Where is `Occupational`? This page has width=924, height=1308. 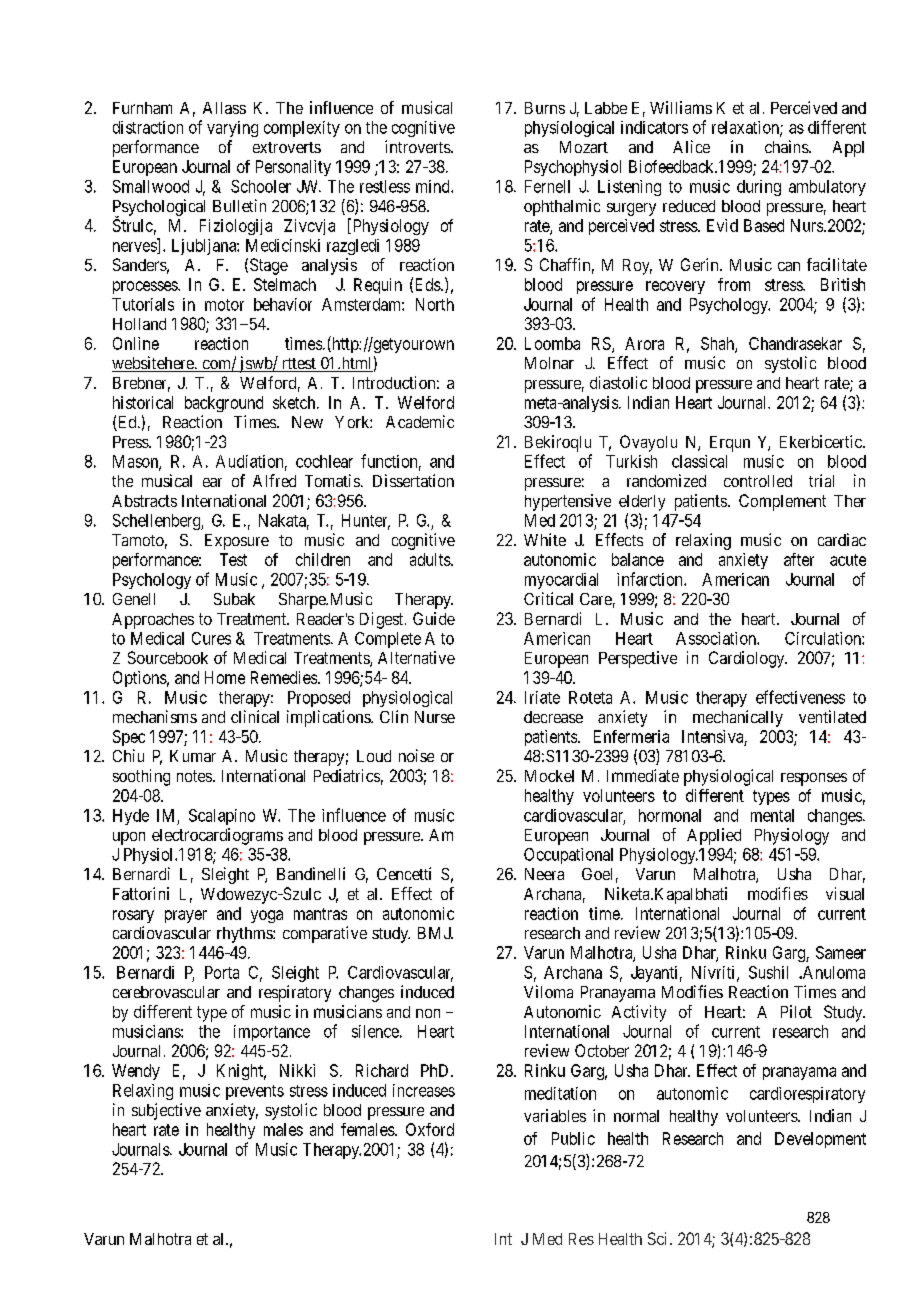
Occupational is located at coordinates (568, 856).
